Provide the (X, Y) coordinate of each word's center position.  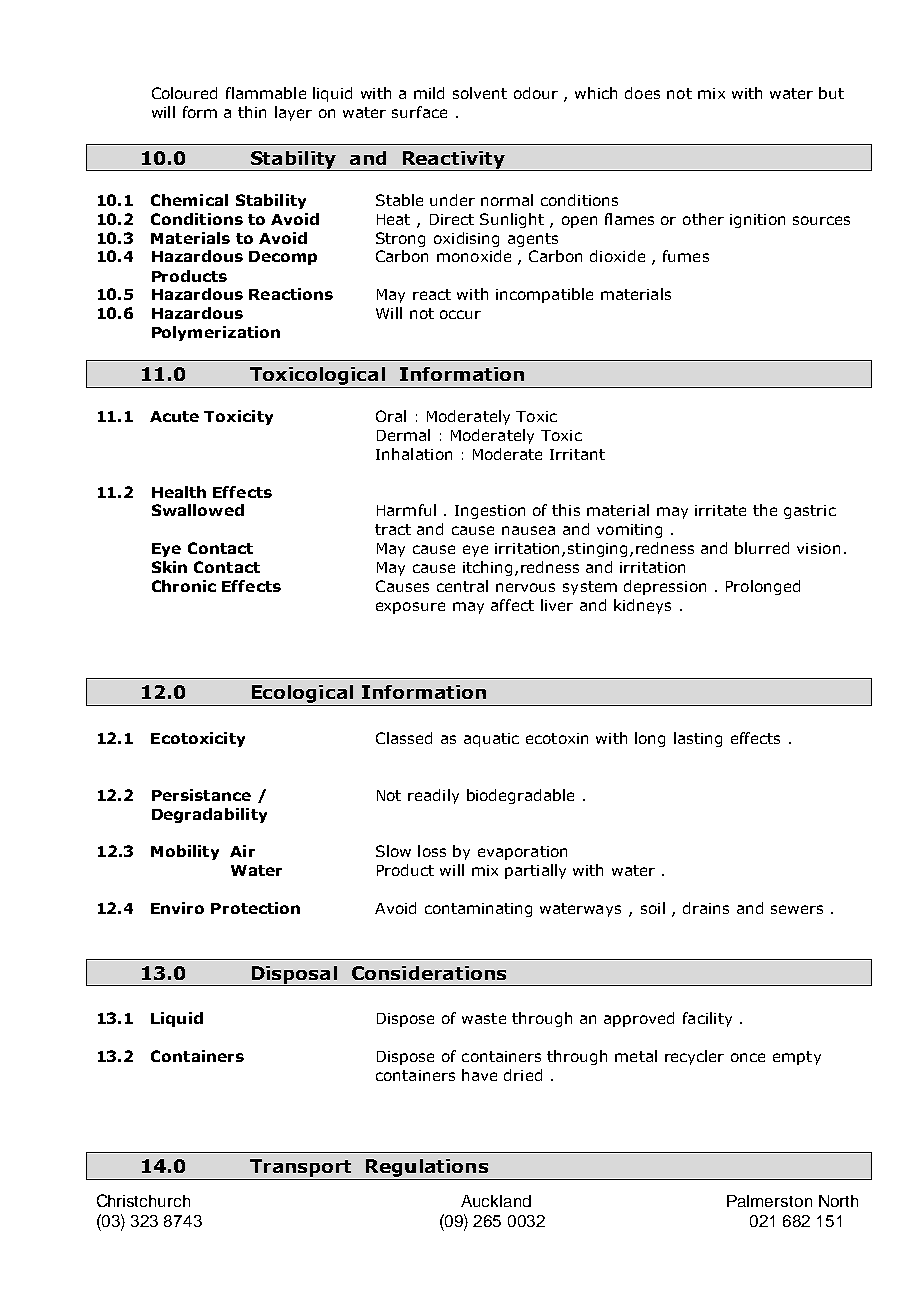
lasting (698, 739)
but (831, 93)
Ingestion (490, 512)
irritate (720, 510)
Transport (300, 1168)
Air (242, 851)
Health (179, 492)
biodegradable (520, 796)
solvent (480, 93)
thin (252, 112)
